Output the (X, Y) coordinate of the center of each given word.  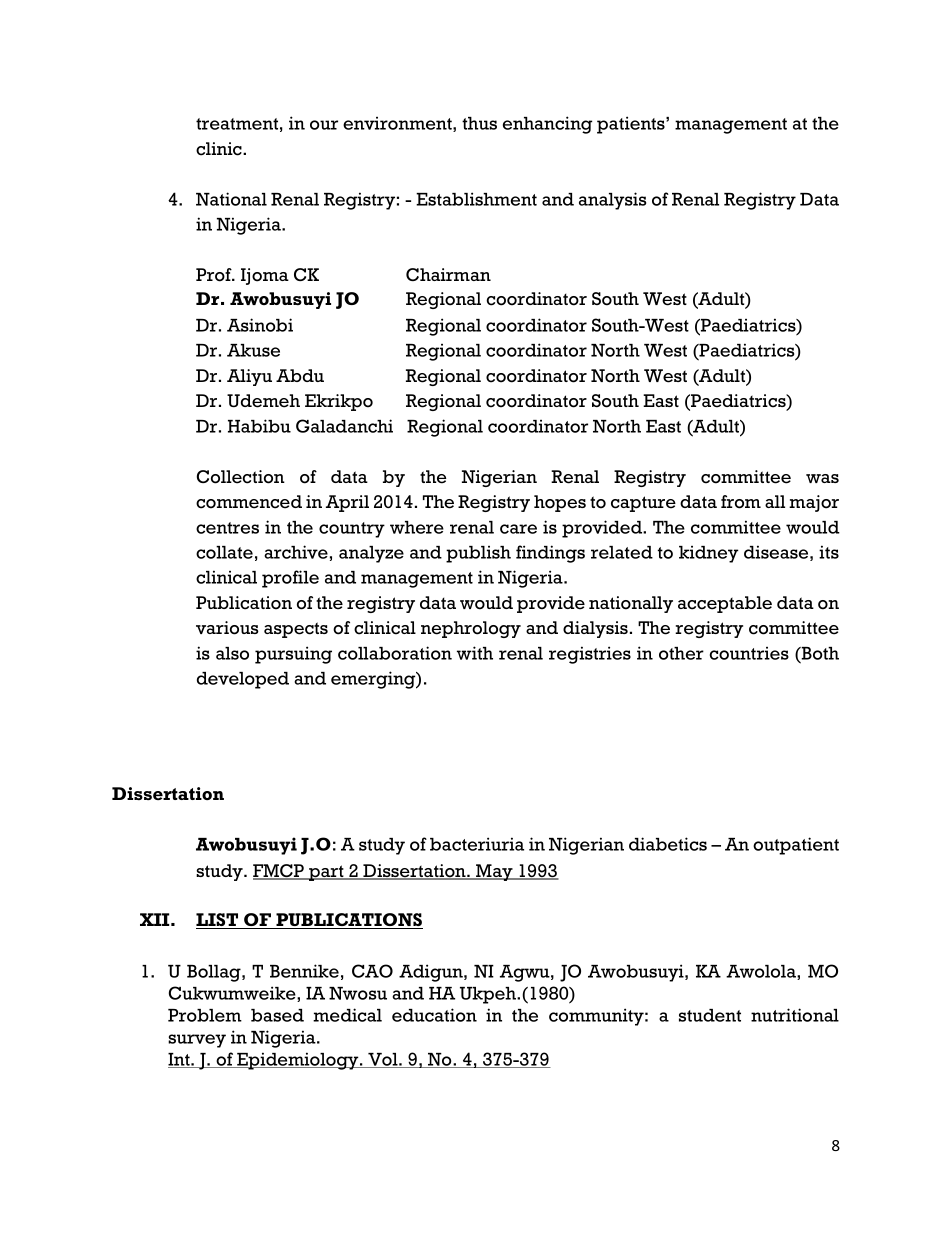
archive (296, 552)
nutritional (795, 1015)
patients (632, 125)
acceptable (725, 604)
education (434, 1015)
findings (550, 554)
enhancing (547, 125)
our (324, 125)
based (277, 1015)
